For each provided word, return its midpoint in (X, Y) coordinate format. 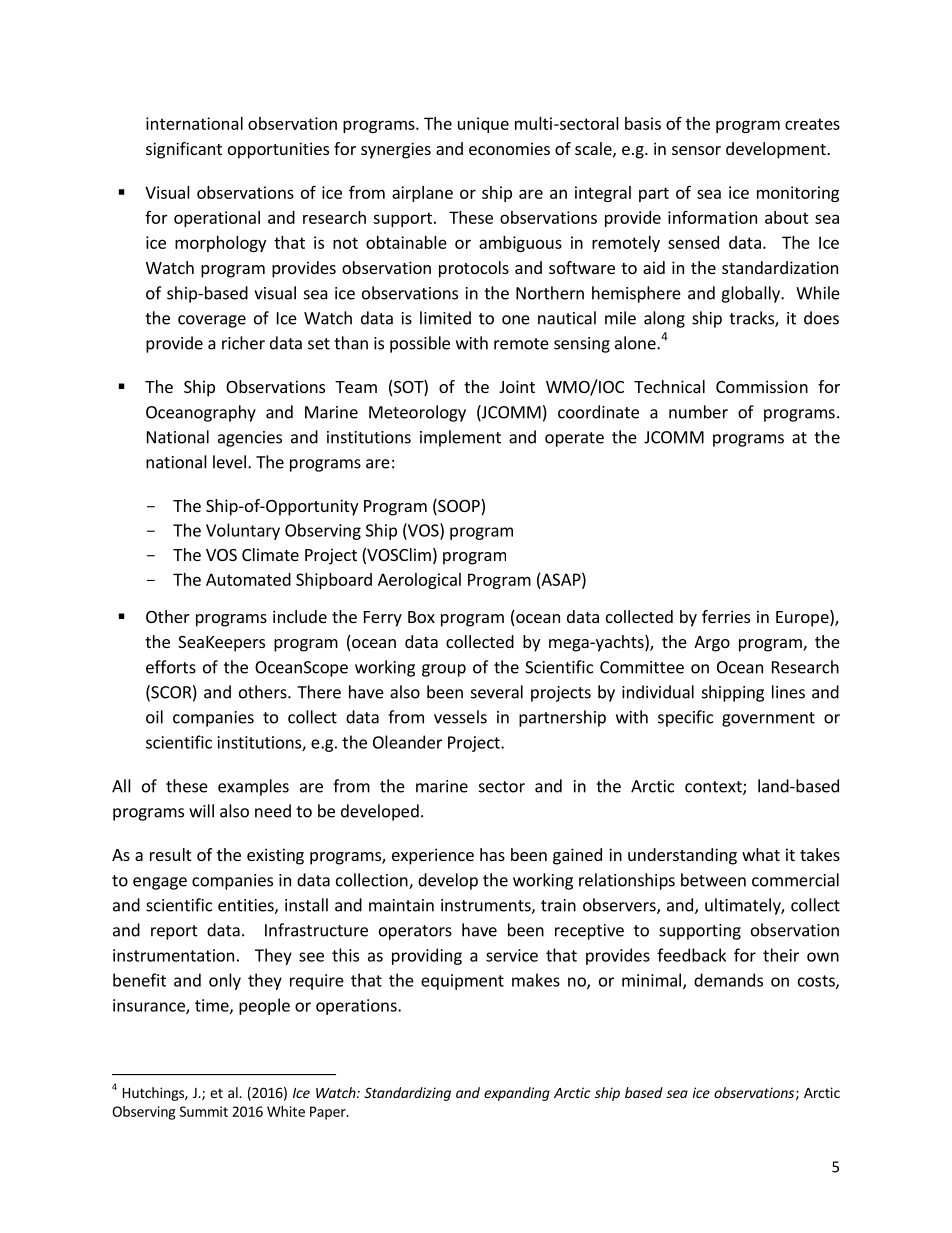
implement (460, 438)
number (698, 412)
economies (509, 148)
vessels (460, 717)
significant (184, 150)
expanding (517, 1094)
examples (253, 787)
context (714, 788)
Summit (204, 1111)
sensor (696, 150)
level (229, 462)
